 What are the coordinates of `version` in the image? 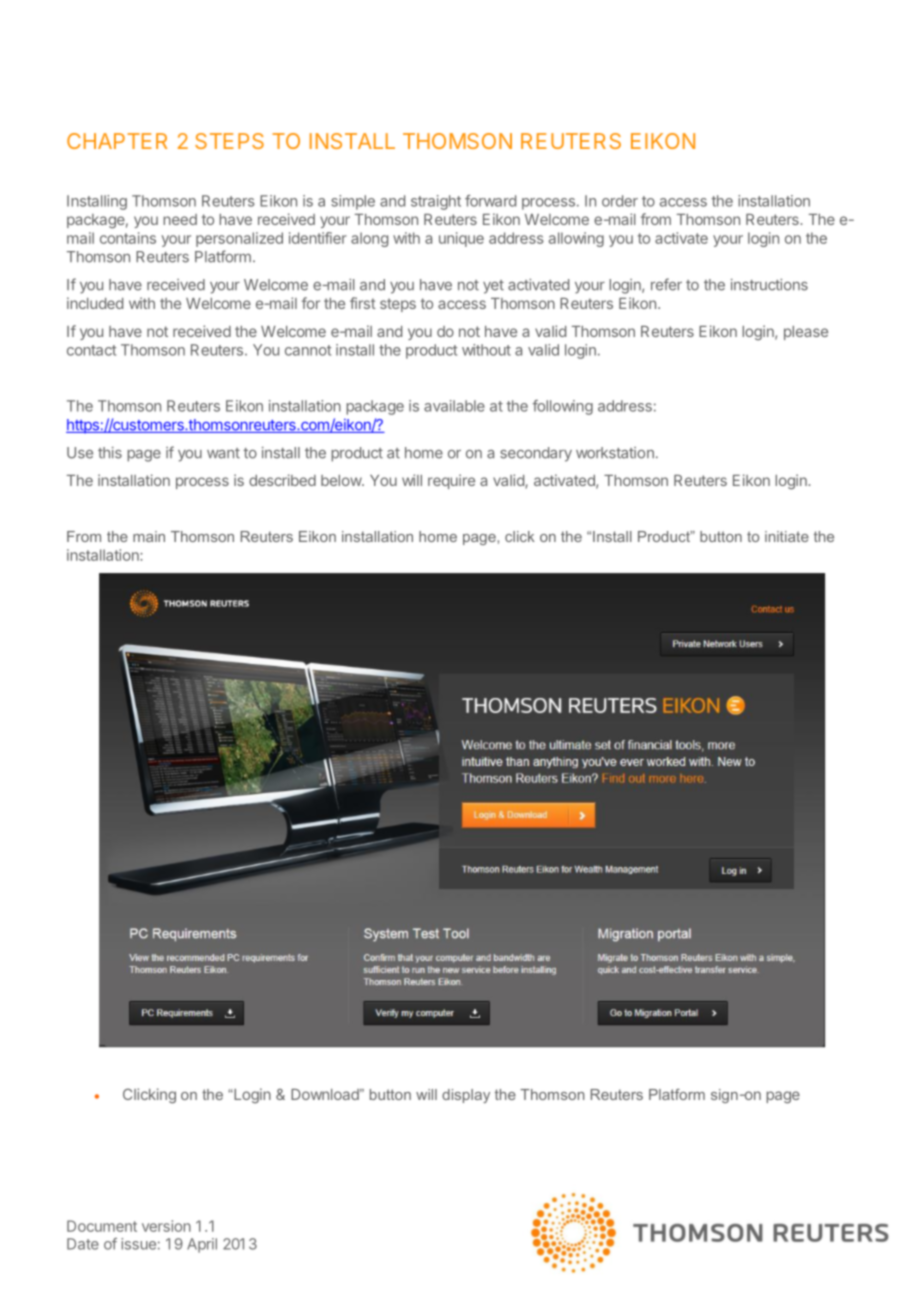 It's located at (166, 1226).
